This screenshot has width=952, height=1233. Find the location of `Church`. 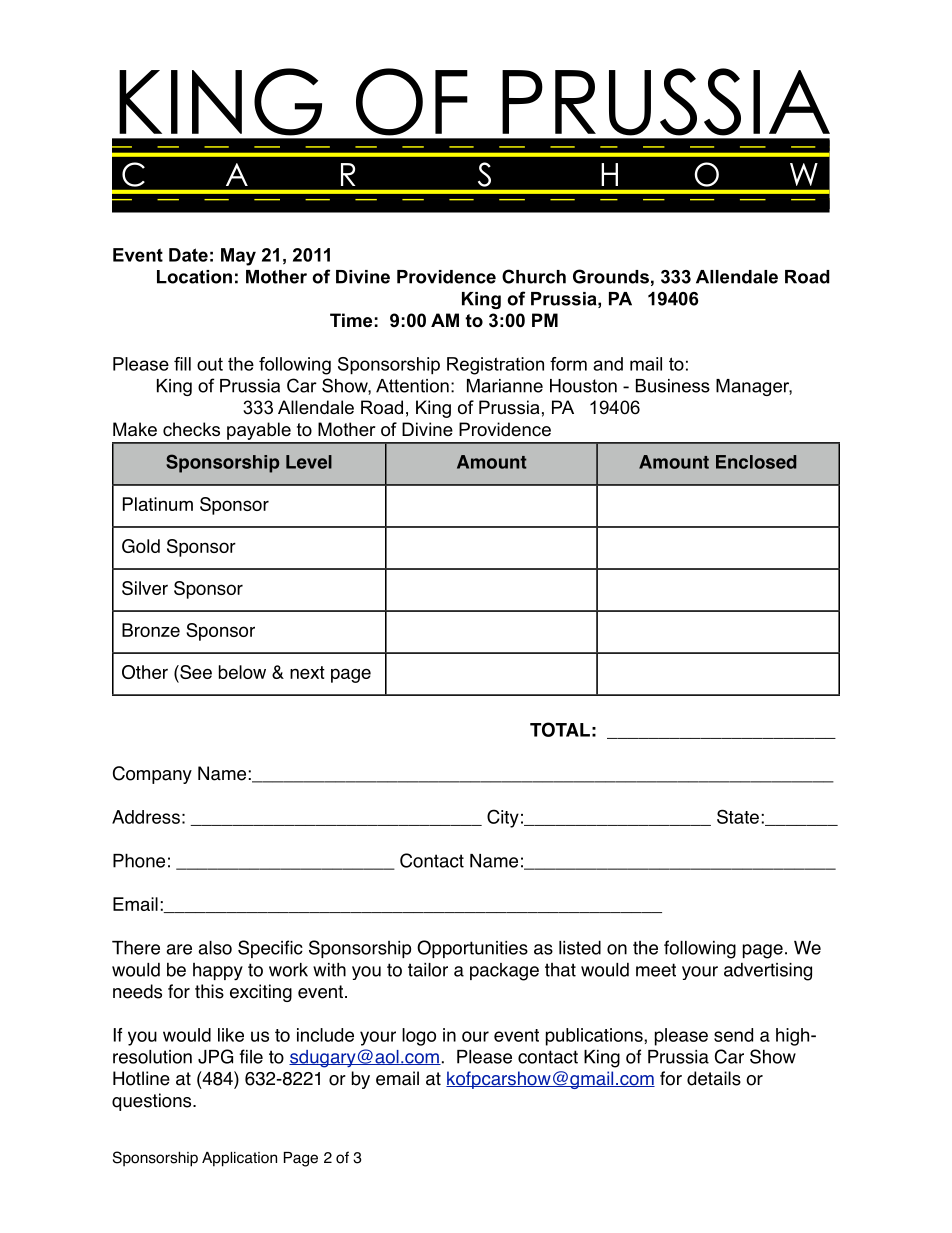

Church is located at coordinates (534, 276).
